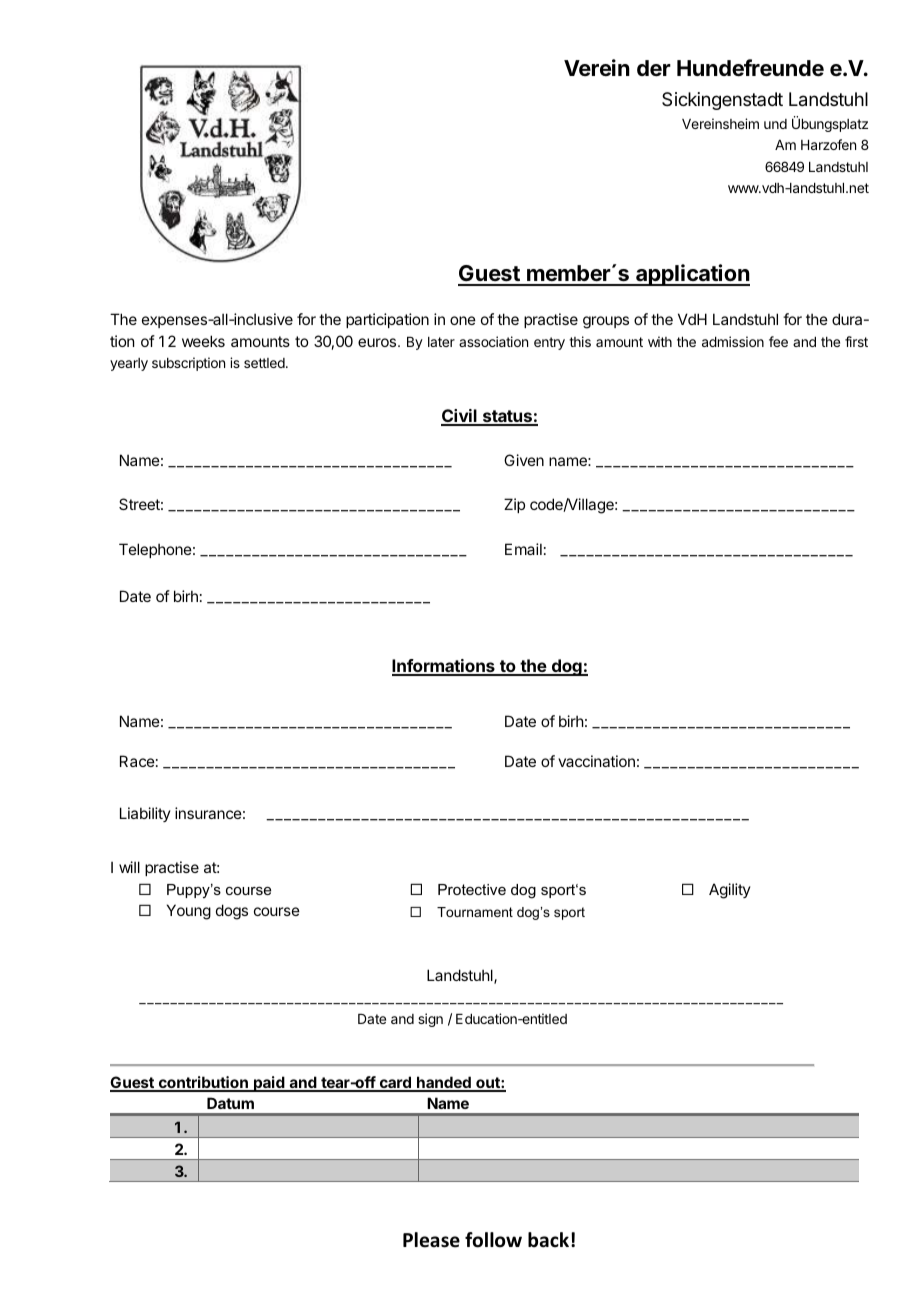  What do you see at coordinates (203, 341) in the screenshot?
I see `weeks` at bounding box center [203, 341].
